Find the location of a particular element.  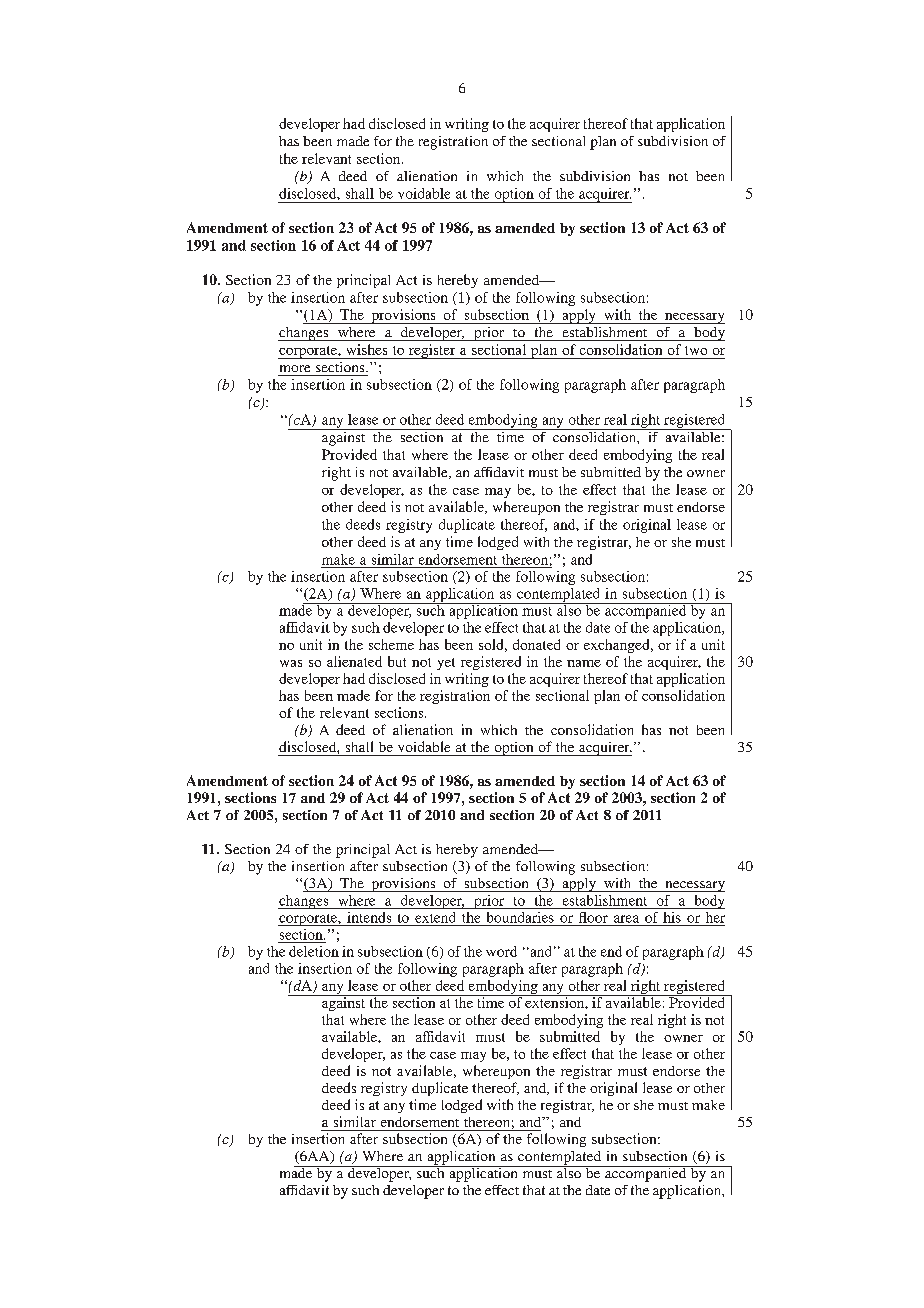

yet is located at coordinates (446, 664).
